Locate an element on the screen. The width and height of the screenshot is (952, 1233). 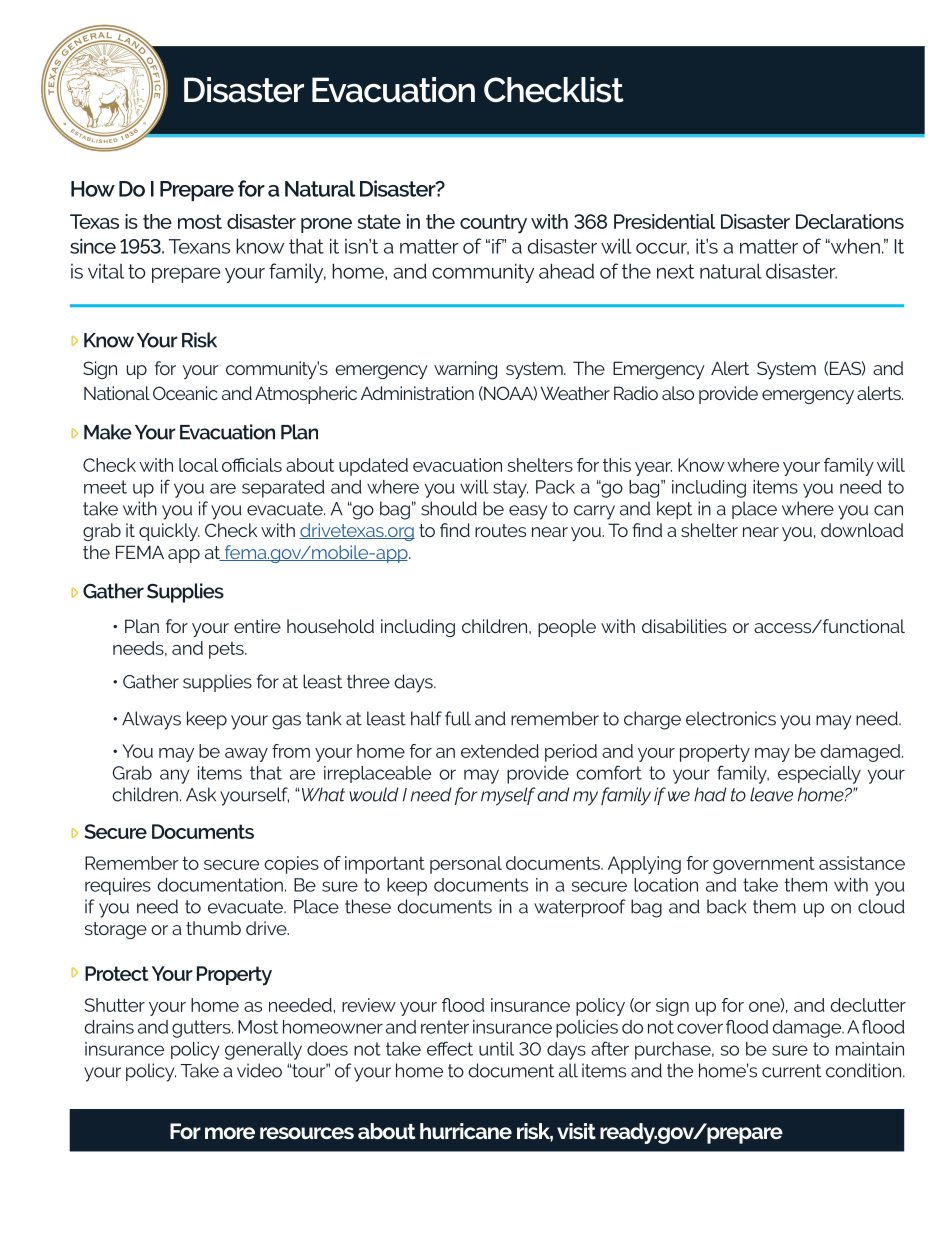
people is located at coordinates (567, 628).
